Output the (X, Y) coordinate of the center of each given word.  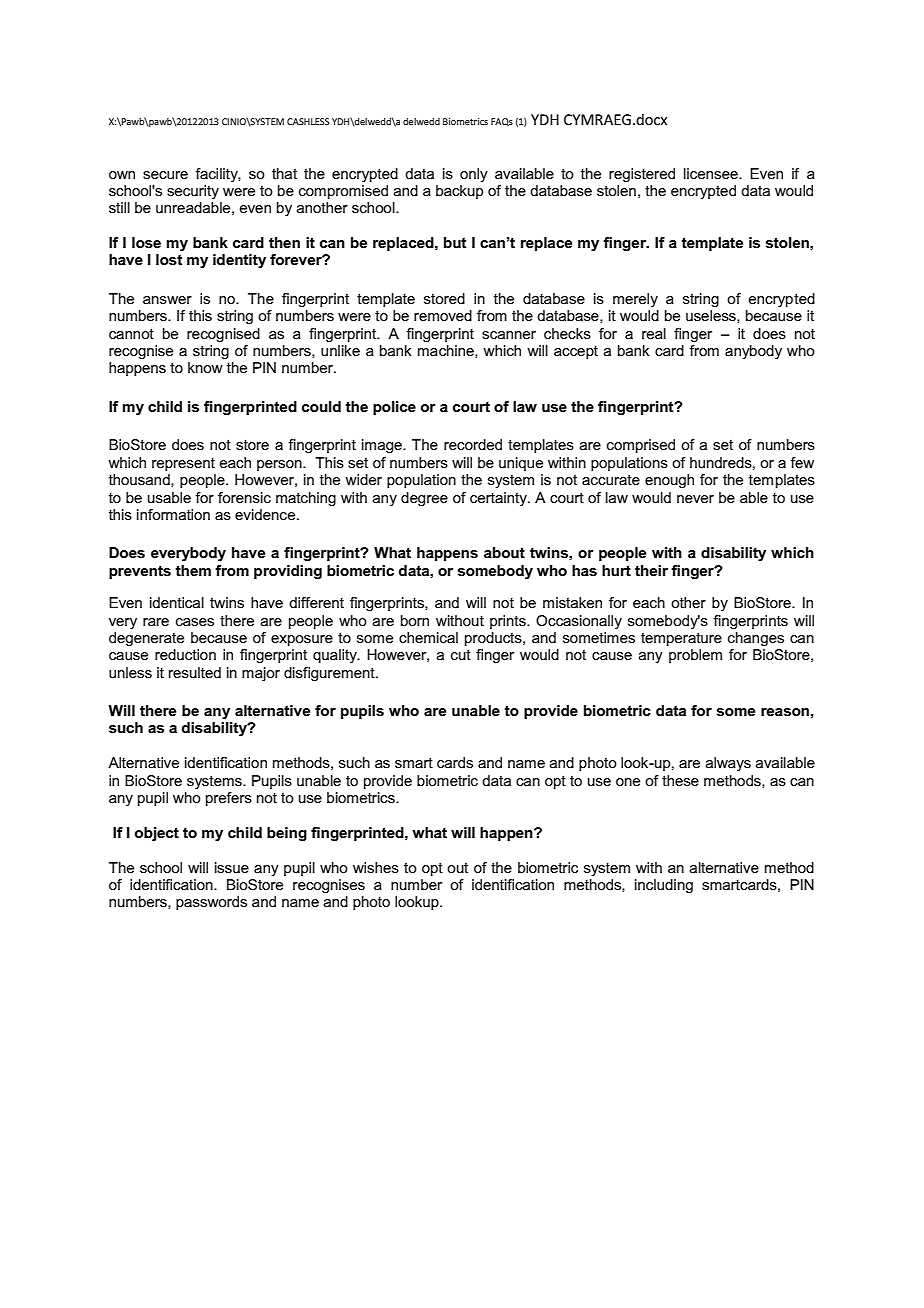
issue (232, 867)
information (173, 514)
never (695, 499)
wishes (376, 867)
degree (424, 499)
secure (165, 175)
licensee (712, 173)
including (664, 886)
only (474, 175)
